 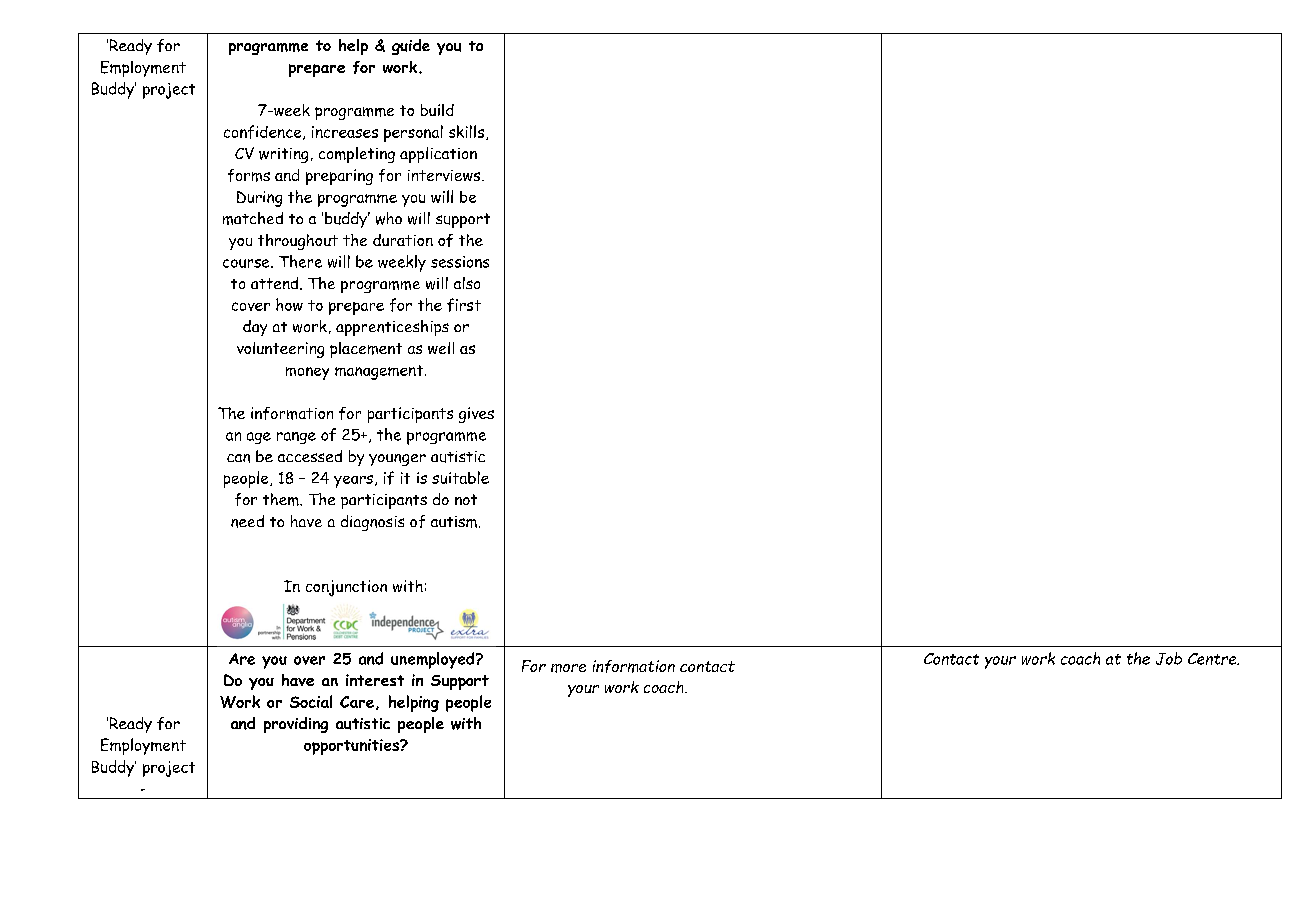 What do you see at coordinates (467, 283) in the screenshot?
I see `also` at bounding box center [467, 283].
